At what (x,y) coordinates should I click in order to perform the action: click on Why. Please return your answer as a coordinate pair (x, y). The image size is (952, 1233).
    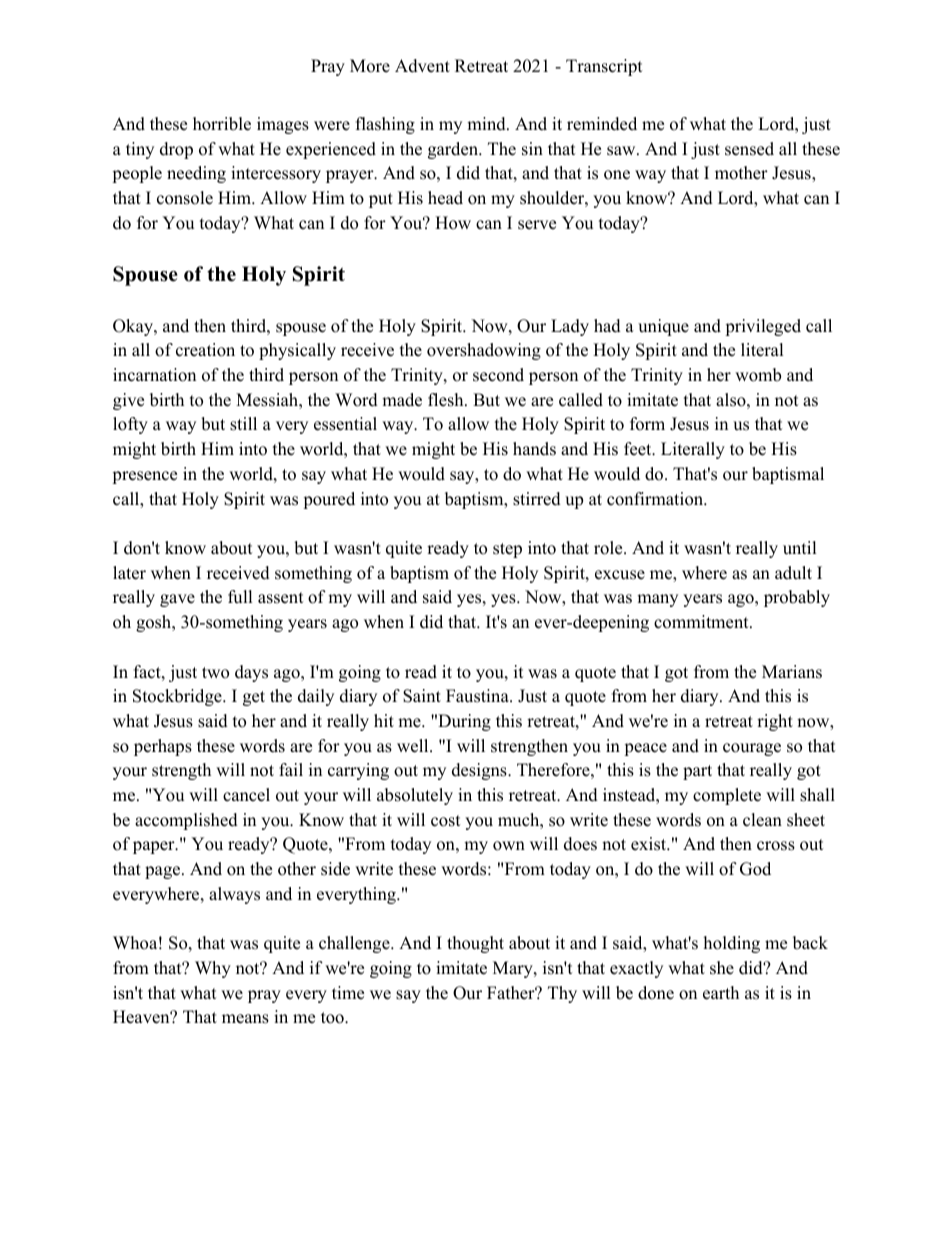
    Looking at the image, I should click on (213, 969).
